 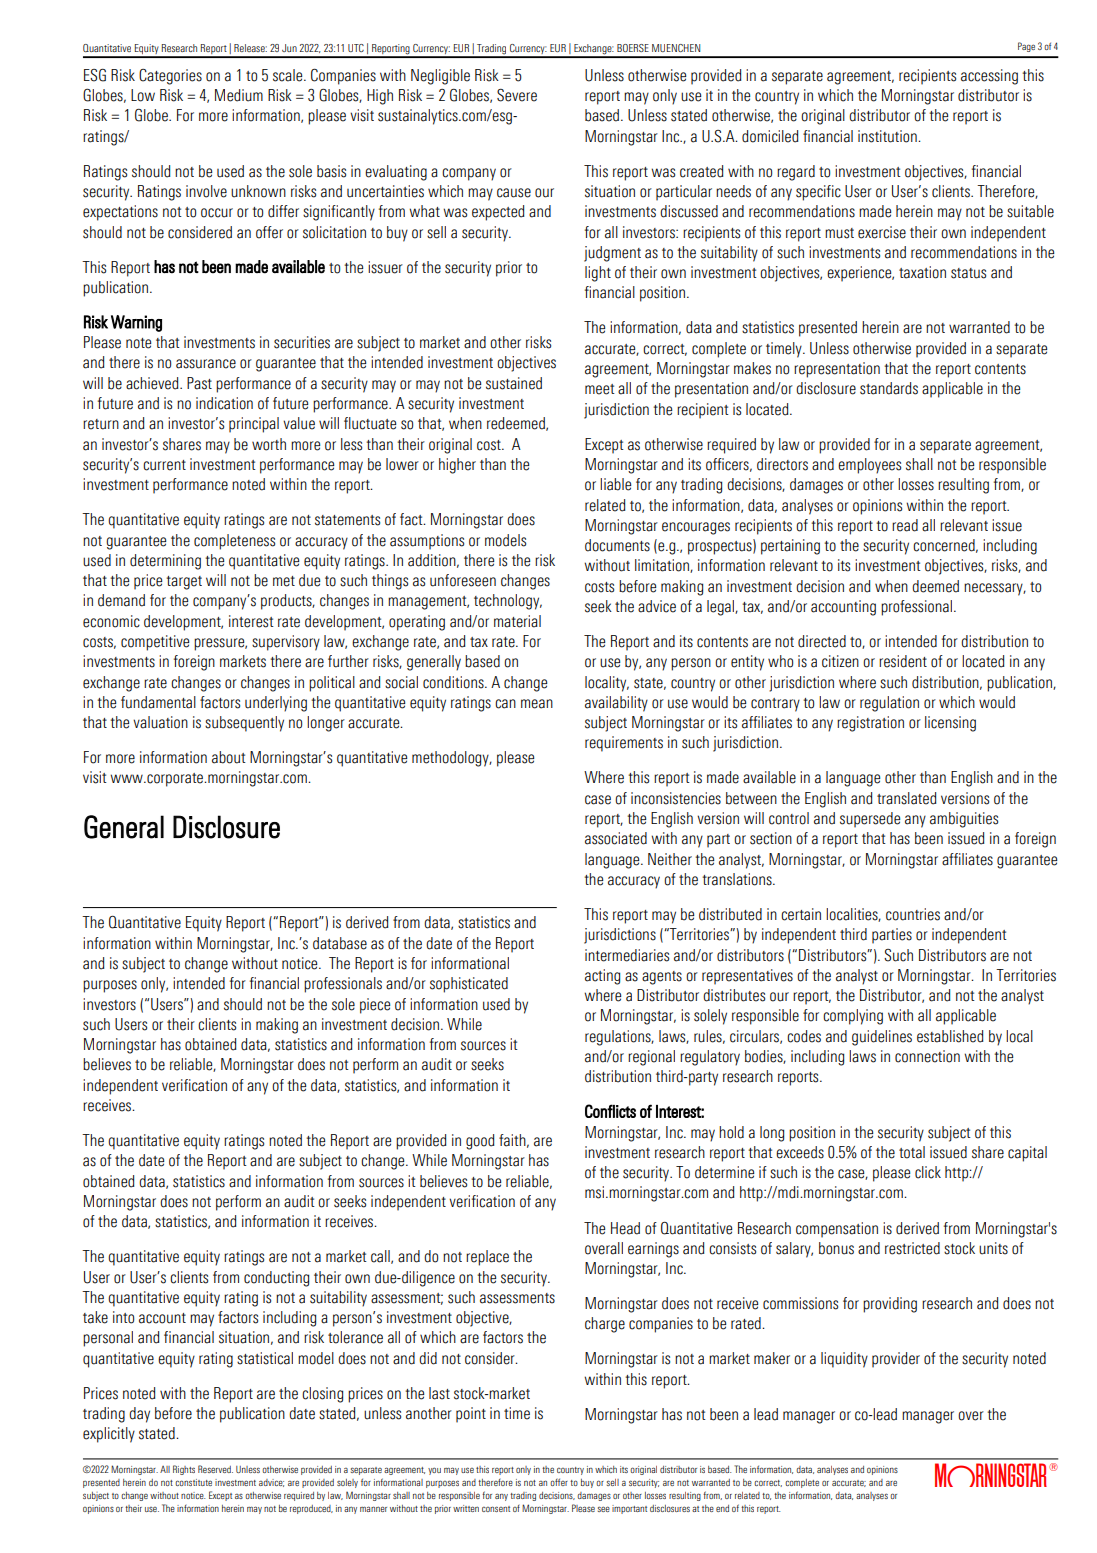 I want to click on conducting, so click(x=276, y=1279).
